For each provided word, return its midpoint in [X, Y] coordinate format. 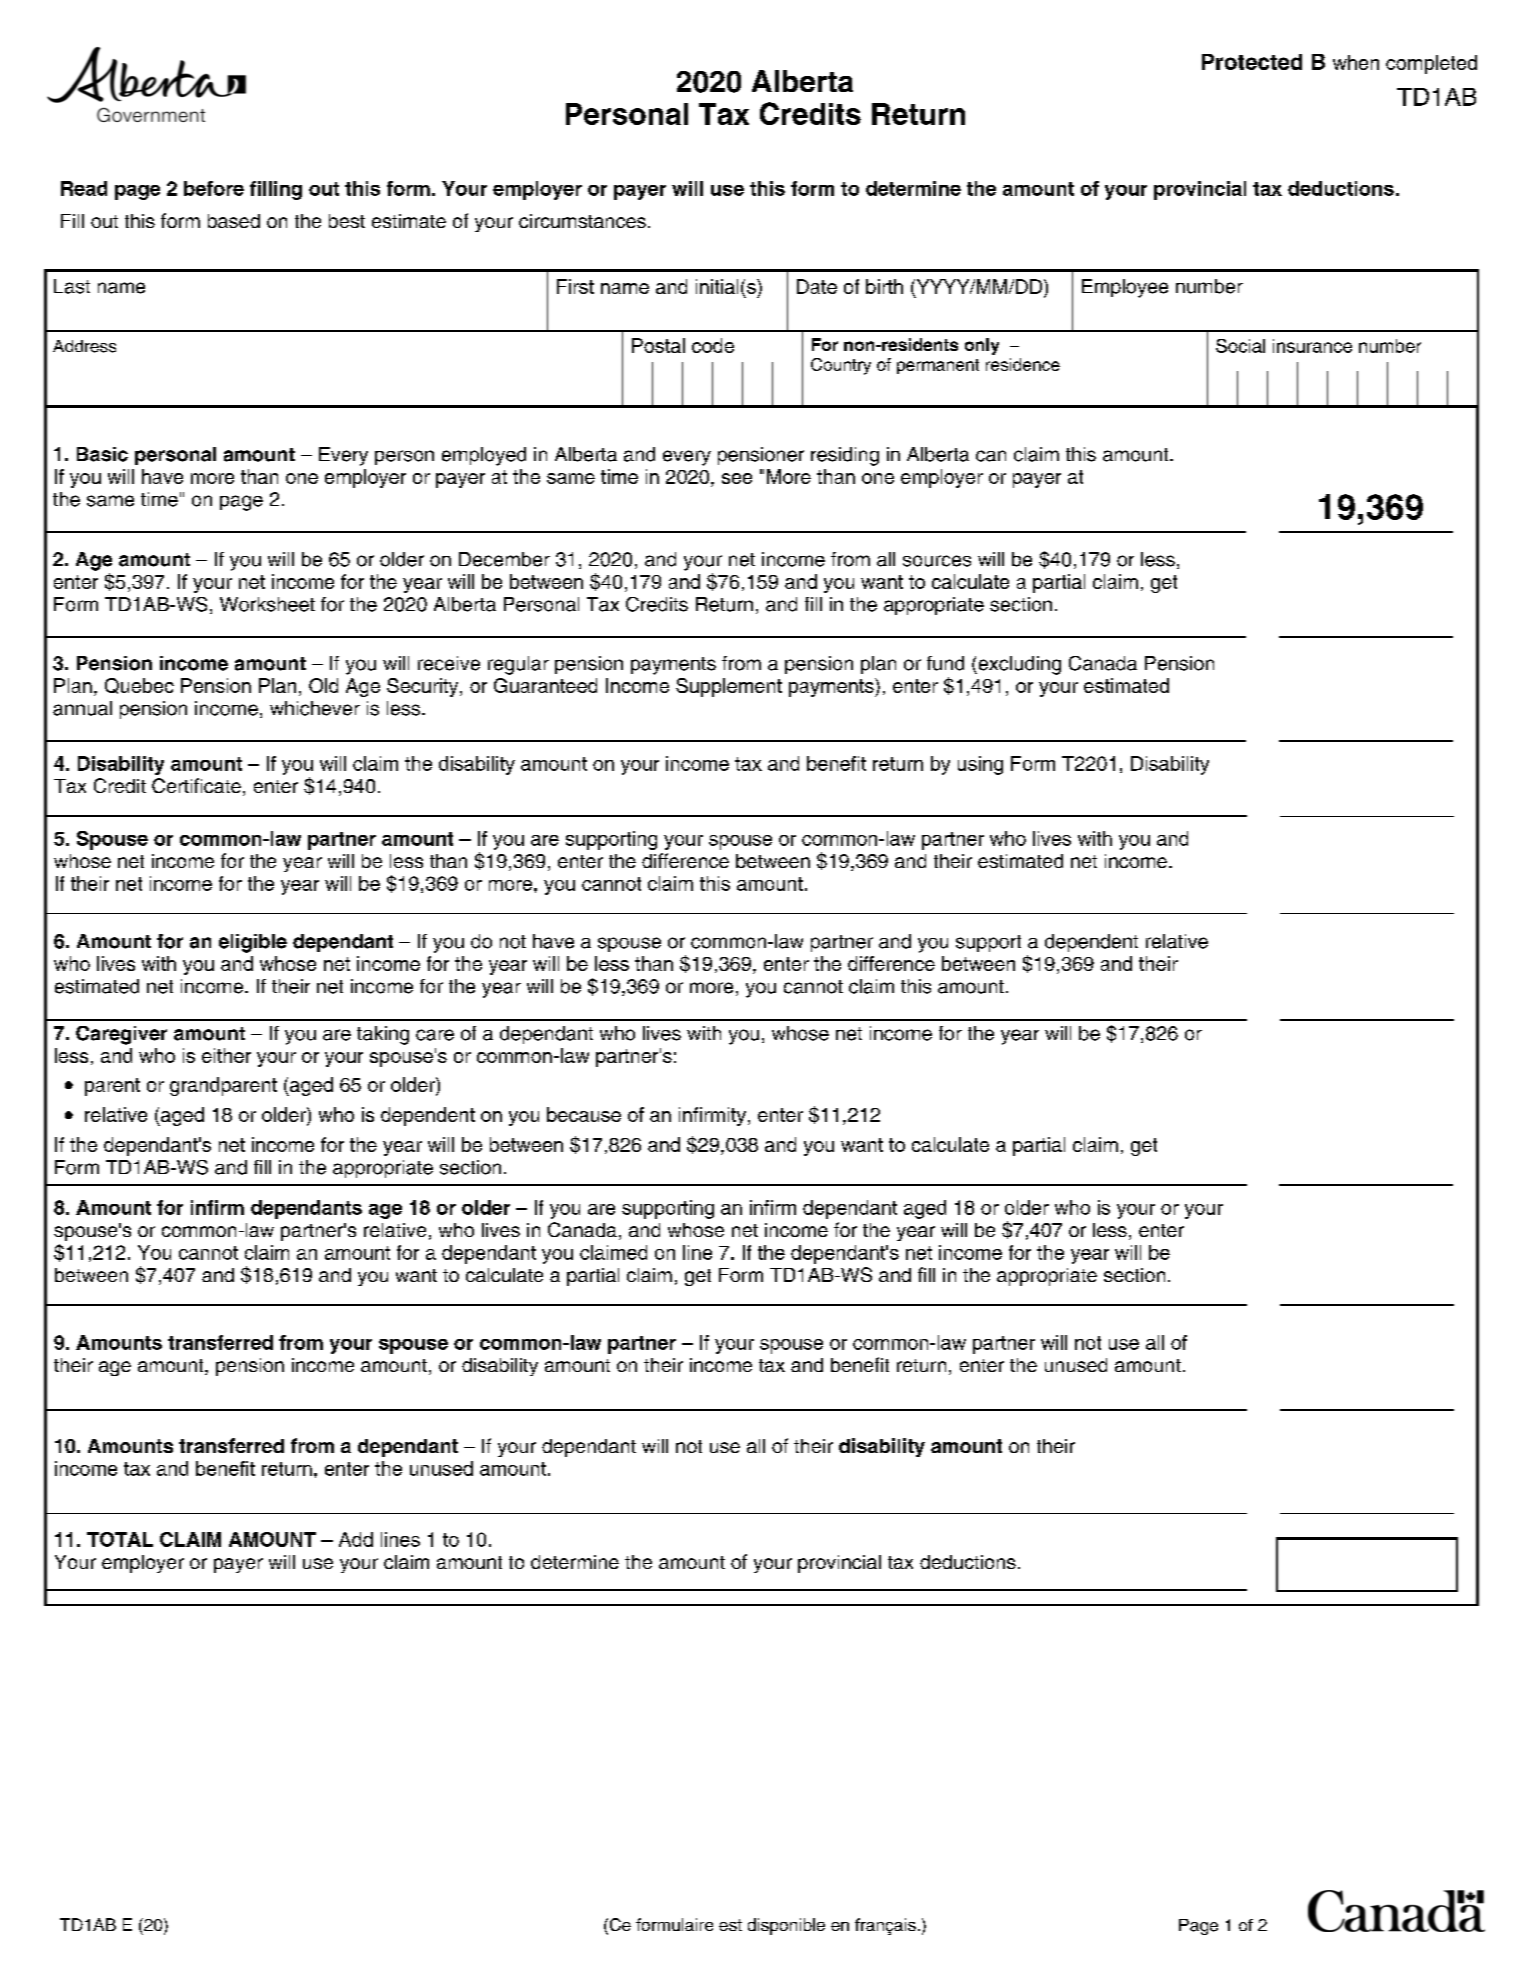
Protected [1252, 62]
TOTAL [120, 1539]
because [584, 1114]
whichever [315, 708]
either [226, 1055]
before [214, 188]
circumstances [582, 221]
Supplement [729, 687]
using [980, 765]
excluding [1018, 665]
